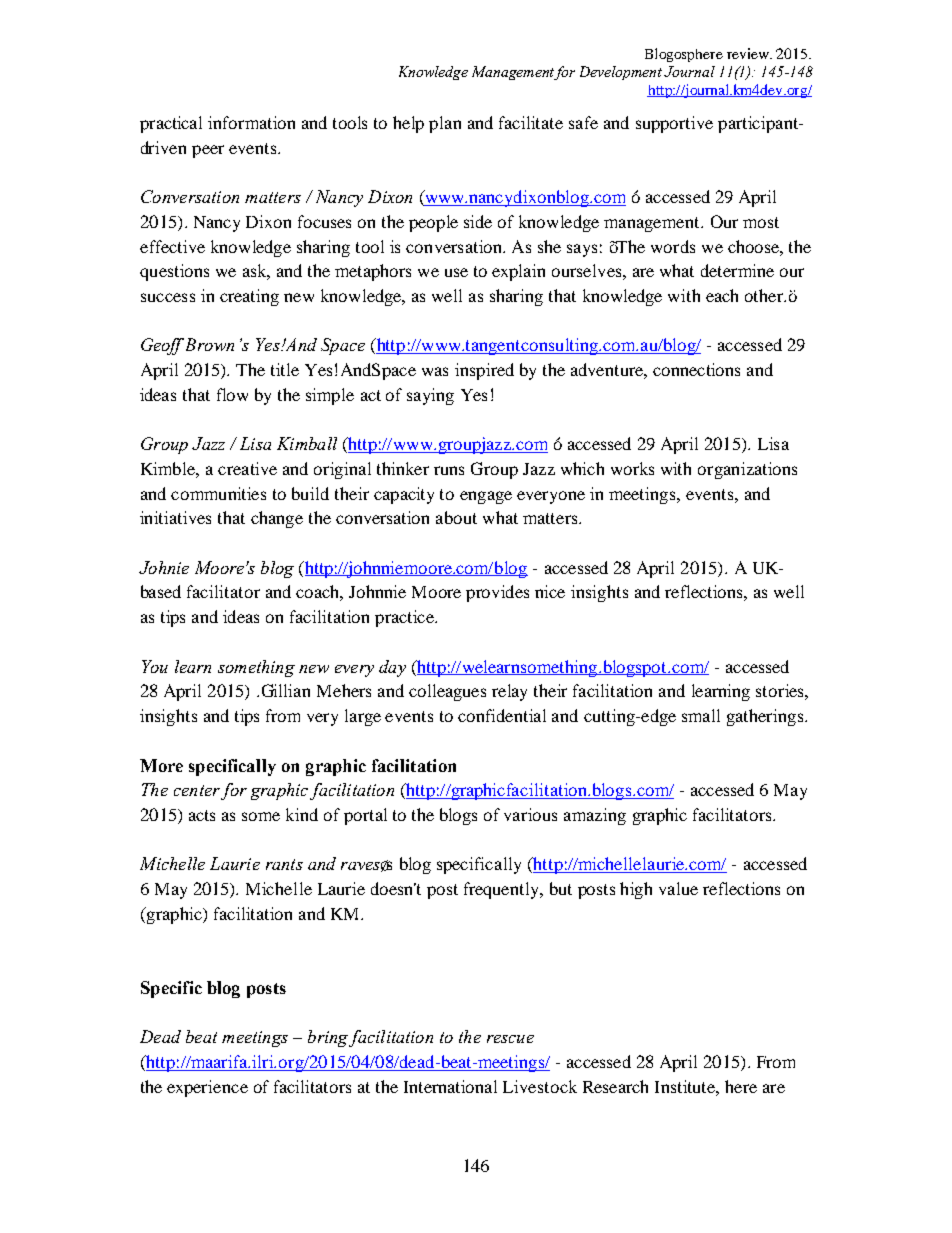  I want to click on supportive, so click(674, 124).
